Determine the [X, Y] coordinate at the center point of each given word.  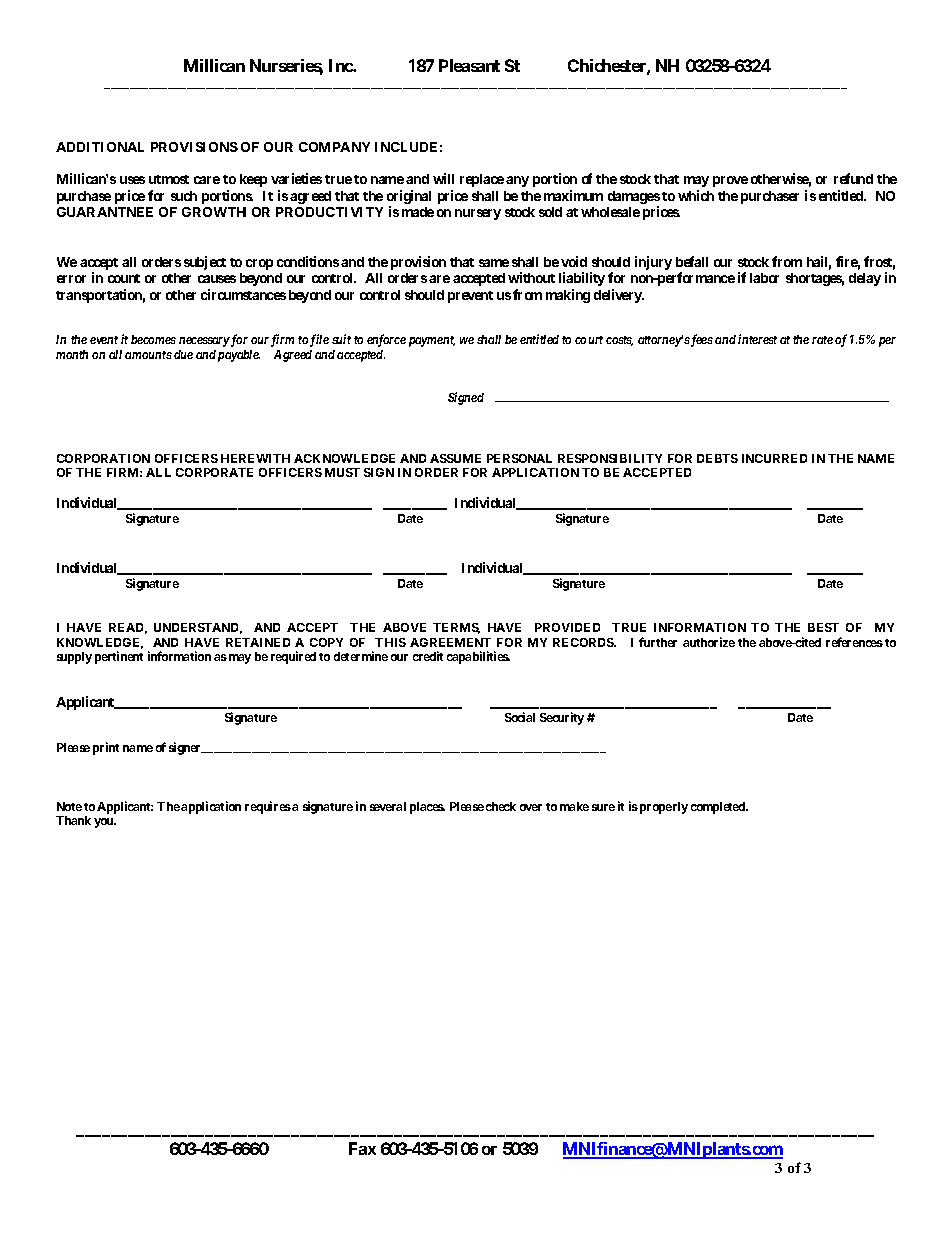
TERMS [456, 628]
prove [730, 181]
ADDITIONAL [100, 147]
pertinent [119, 657]
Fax [362, 1148]
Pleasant [469, 65]
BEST [823, 627]
